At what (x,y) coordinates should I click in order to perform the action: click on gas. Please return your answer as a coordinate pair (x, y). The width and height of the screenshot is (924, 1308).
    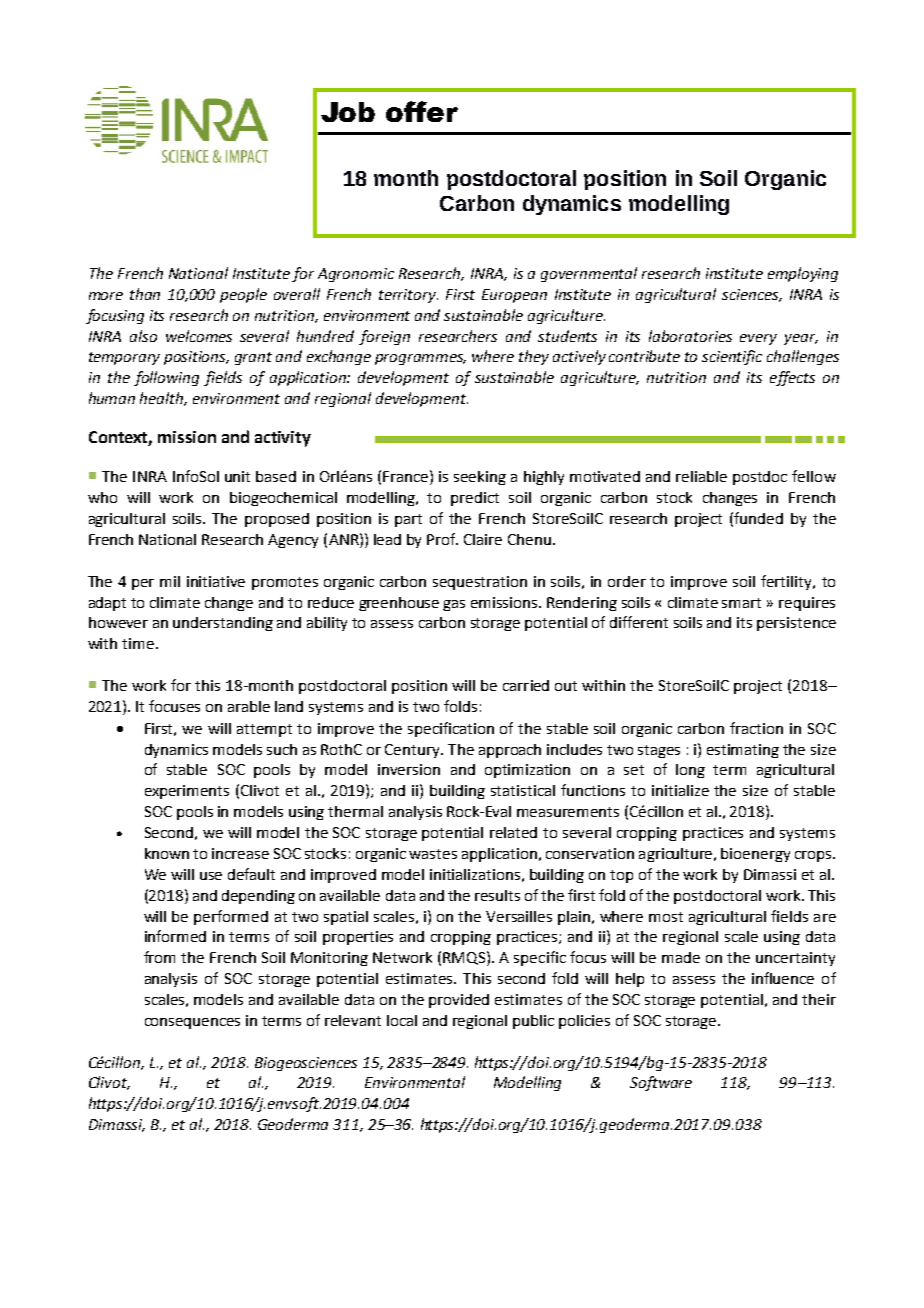
    Looking at the image, I should click on (454, 605).
